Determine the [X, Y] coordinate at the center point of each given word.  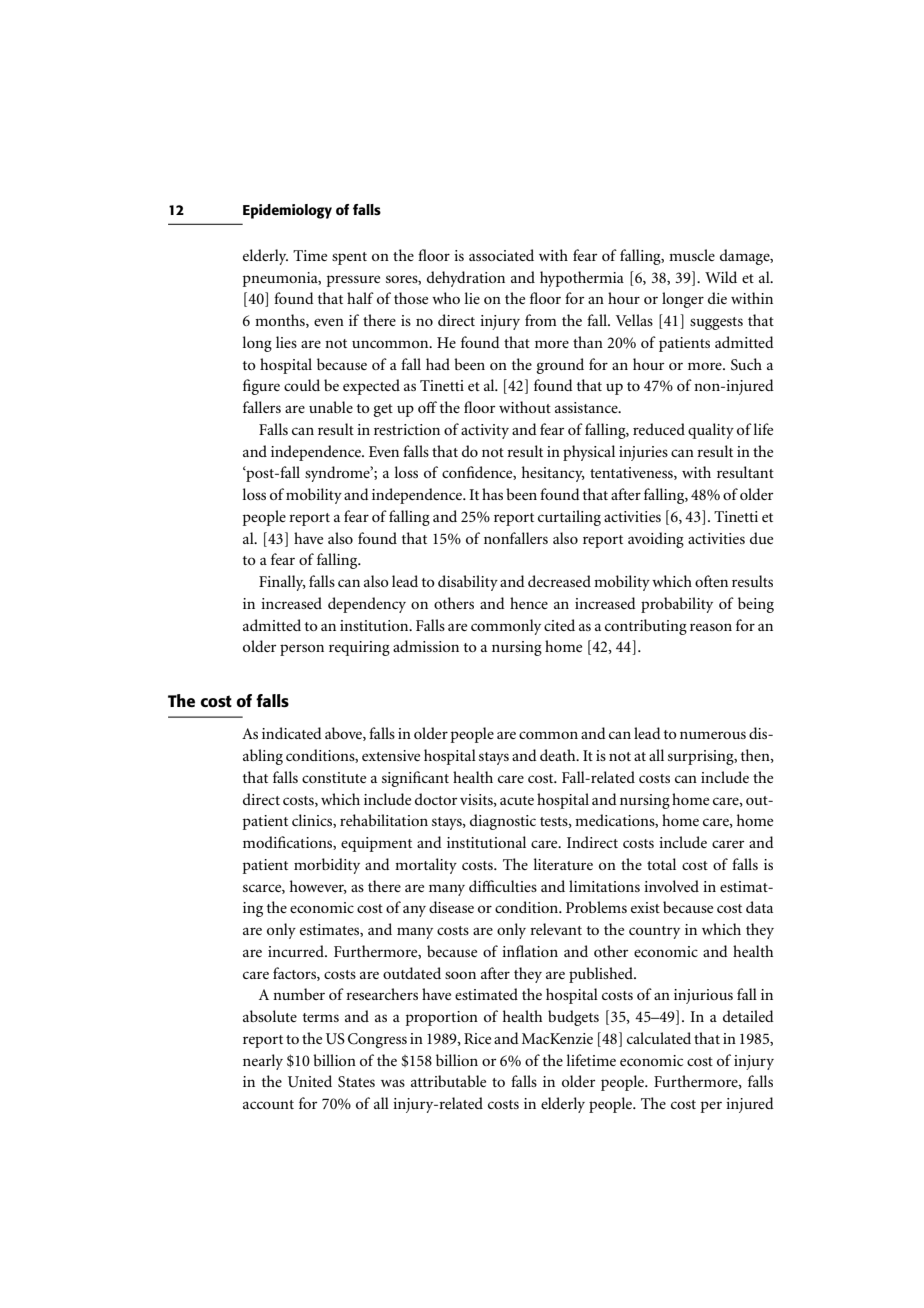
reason [711, 627]
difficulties [503, 886]
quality [711, 431]
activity [485, 431]
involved [671, 886]
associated [501, 255]
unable [331, 407]
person [302, 650]
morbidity [327, 866]
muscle [692, 255]
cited [559, 625]
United [310, 1081]
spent [349, 258]
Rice [477, 1038]
